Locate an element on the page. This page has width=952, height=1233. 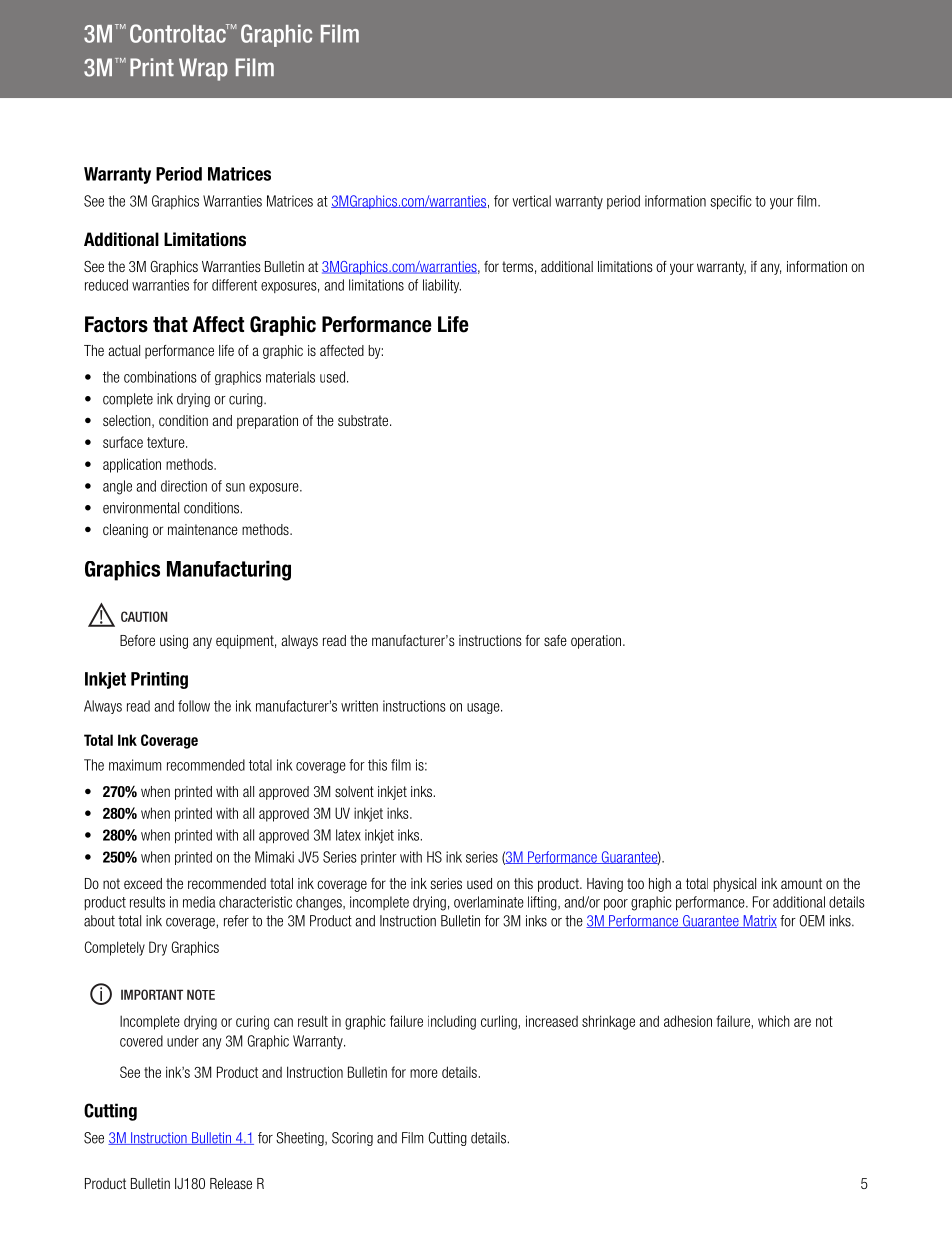
Wrap is located at coordinates (203, 69).
